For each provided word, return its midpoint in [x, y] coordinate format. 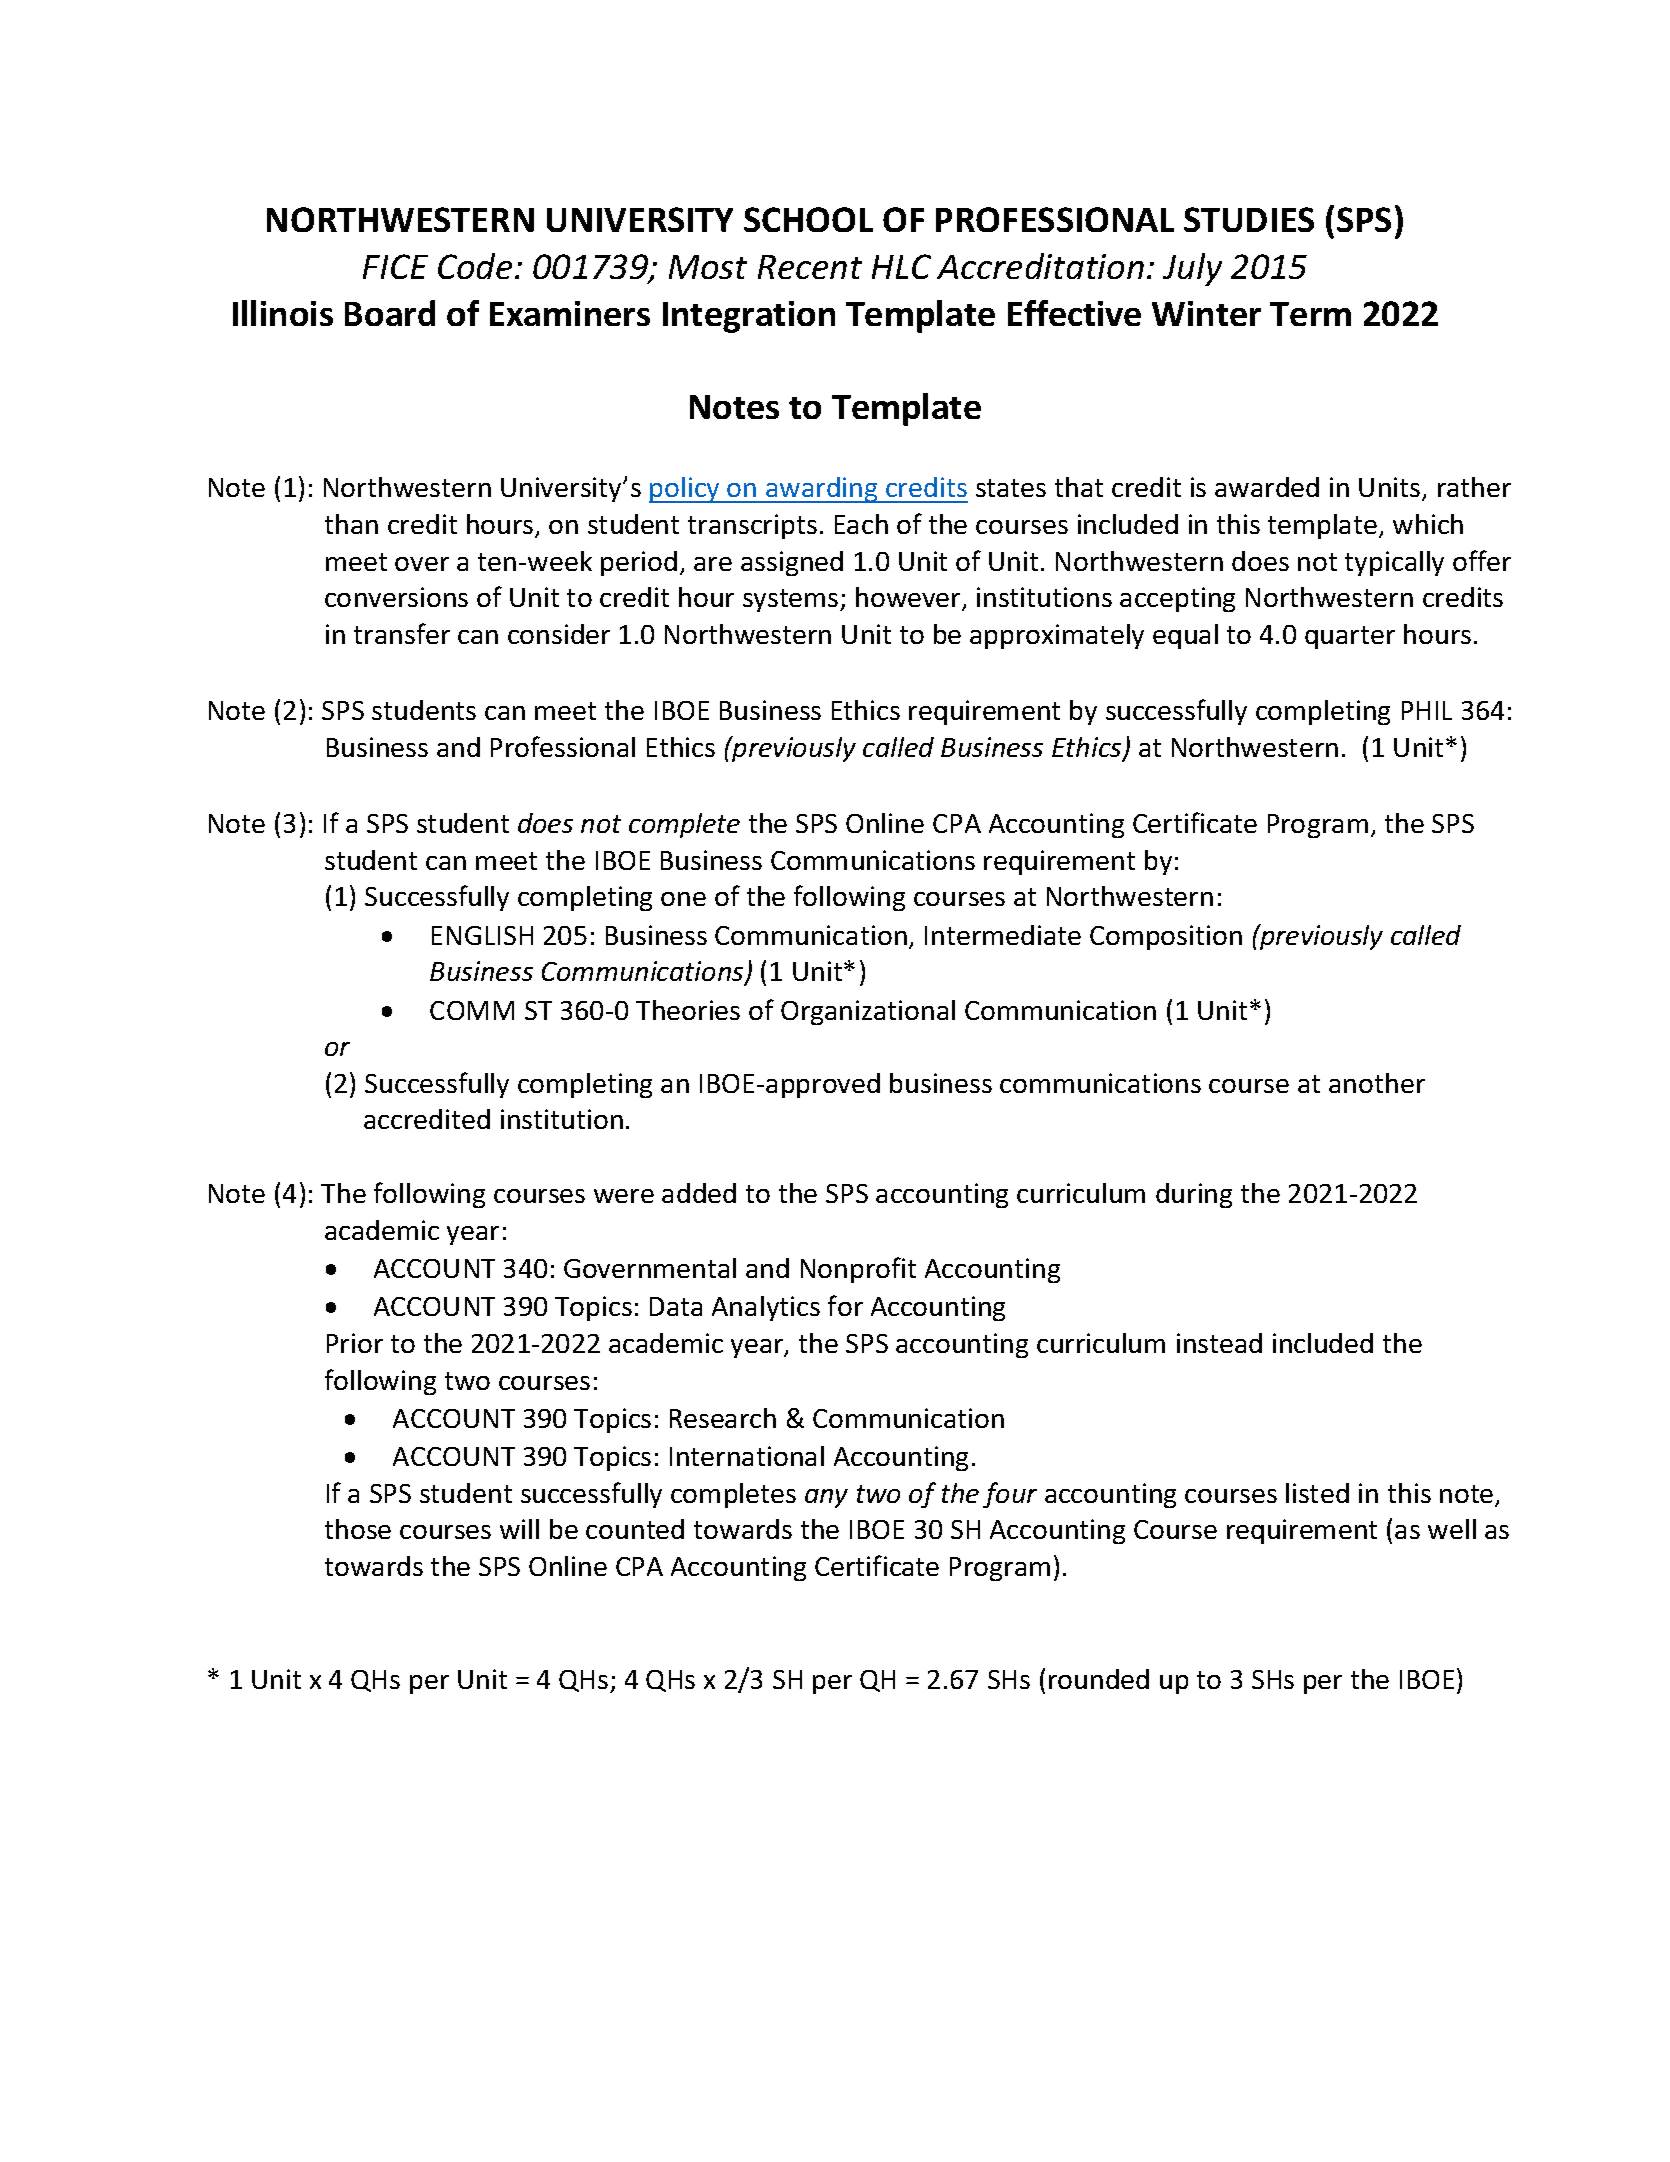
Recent [810, 267]
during [1194, 1195]
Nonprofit [858, 1270]
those [358, 1529]
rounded [1099, 1679]
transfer [402, 633]
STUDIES [1249, 219]
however [909, 598]
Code [475, 266]
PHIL [1427, 710]
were [624, 1196]
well [1452, 1529]
